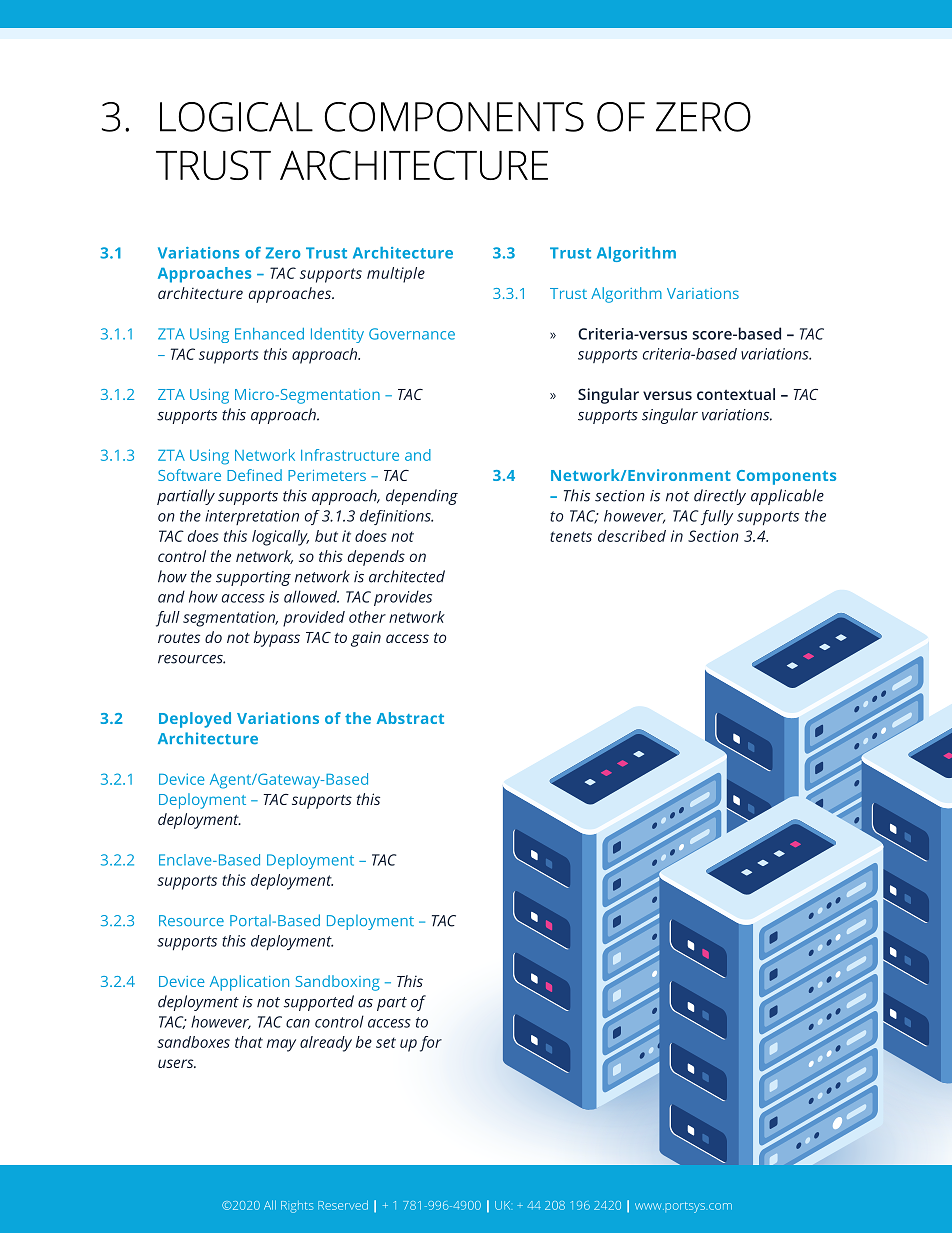 The image size is (952, 1233). What do you see at coordinates (632, 536) in the image?
I see `described` at bounding box center [632, 536].
